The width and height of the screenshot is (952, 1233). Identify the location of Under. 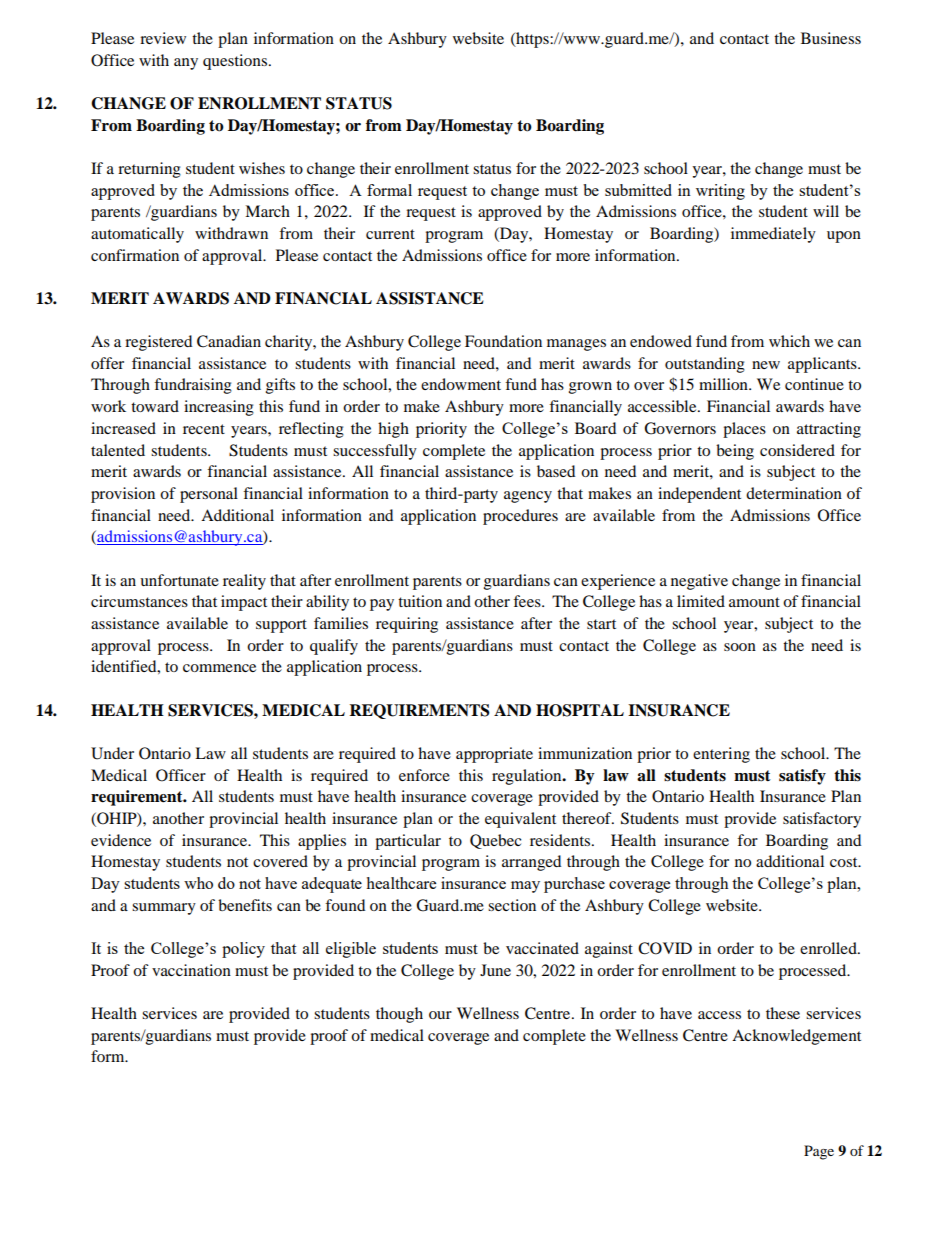
(112, 753).
